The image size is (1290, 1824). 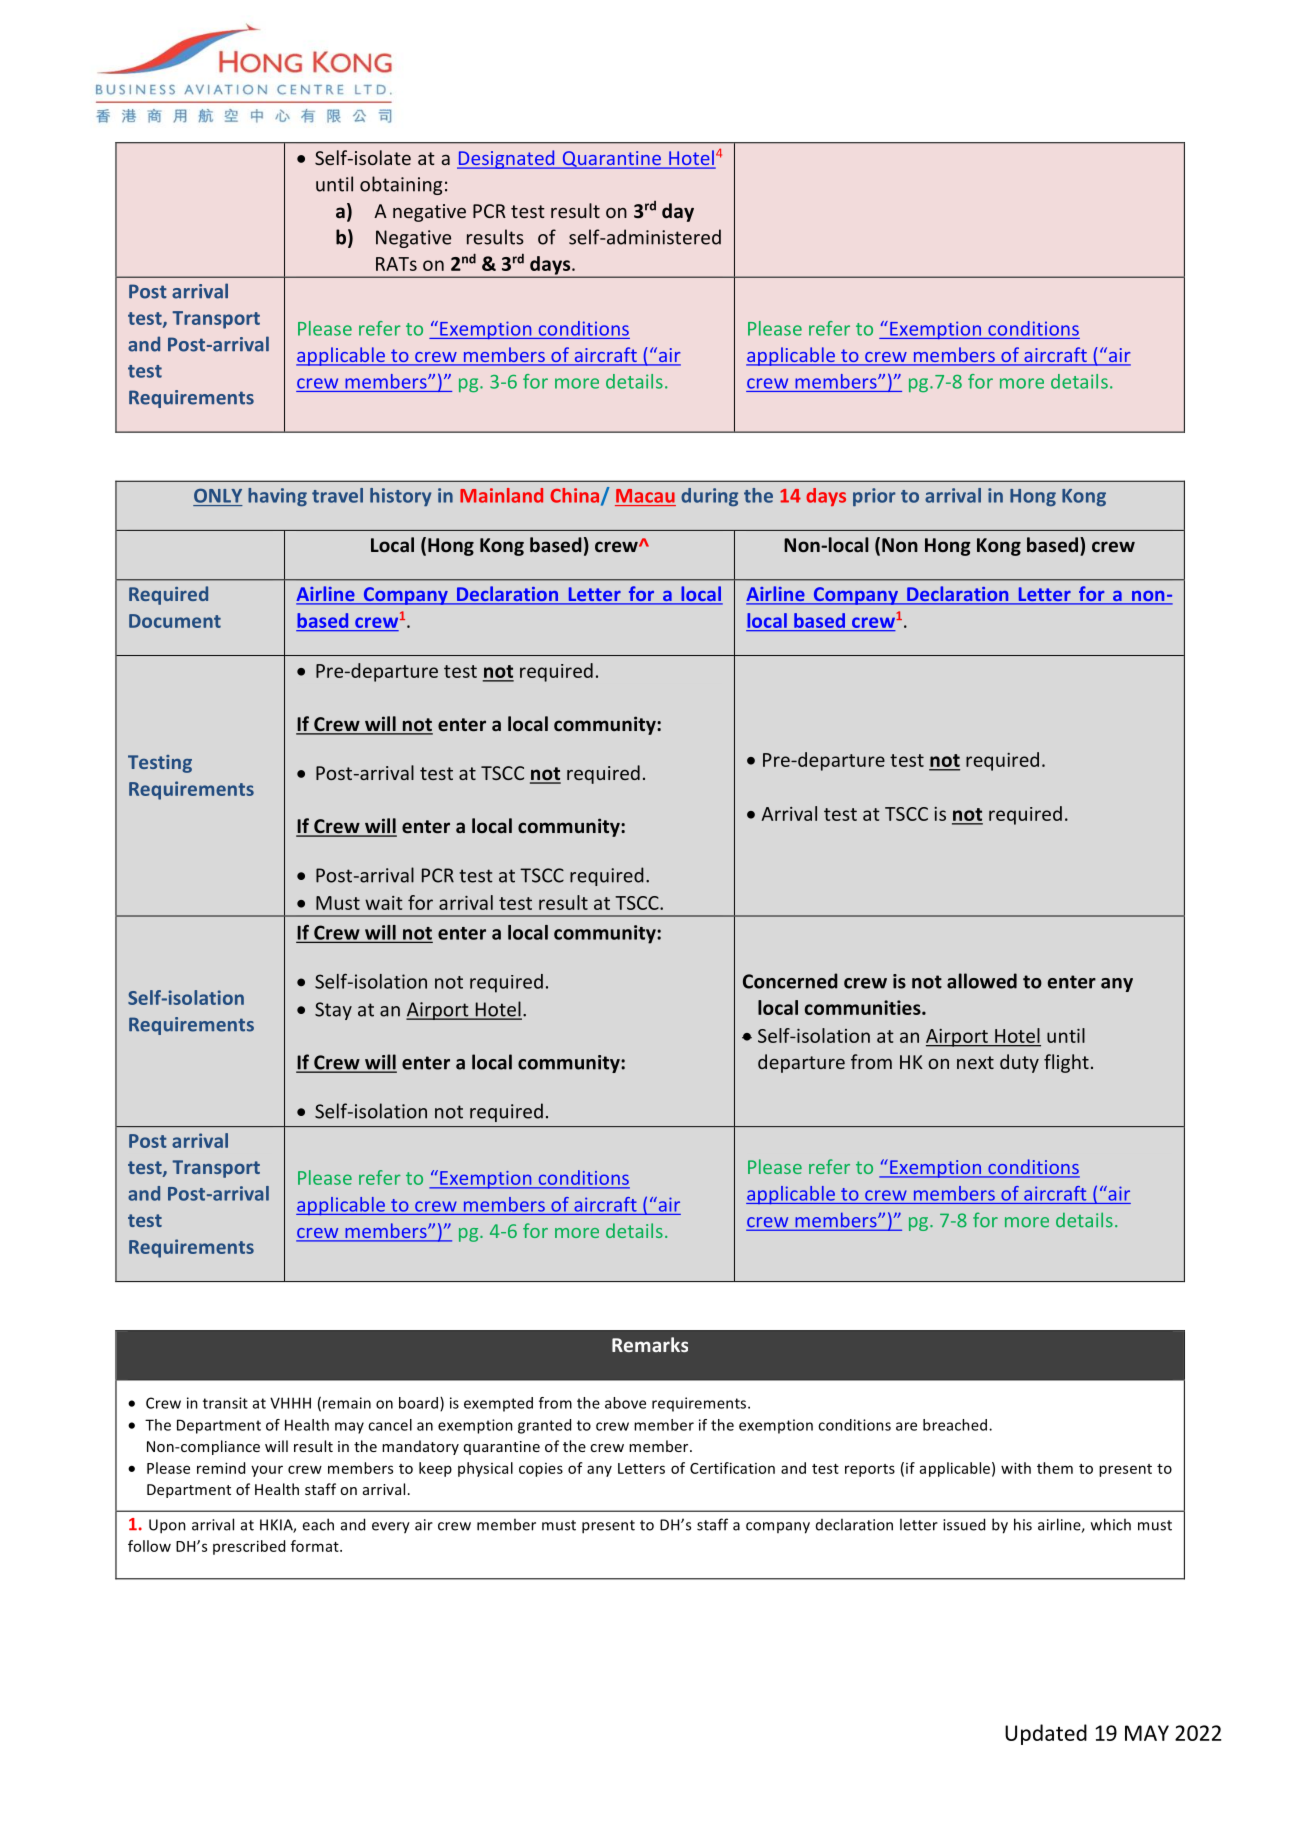 I want to click on allowed, so click(x=982, y=981).
